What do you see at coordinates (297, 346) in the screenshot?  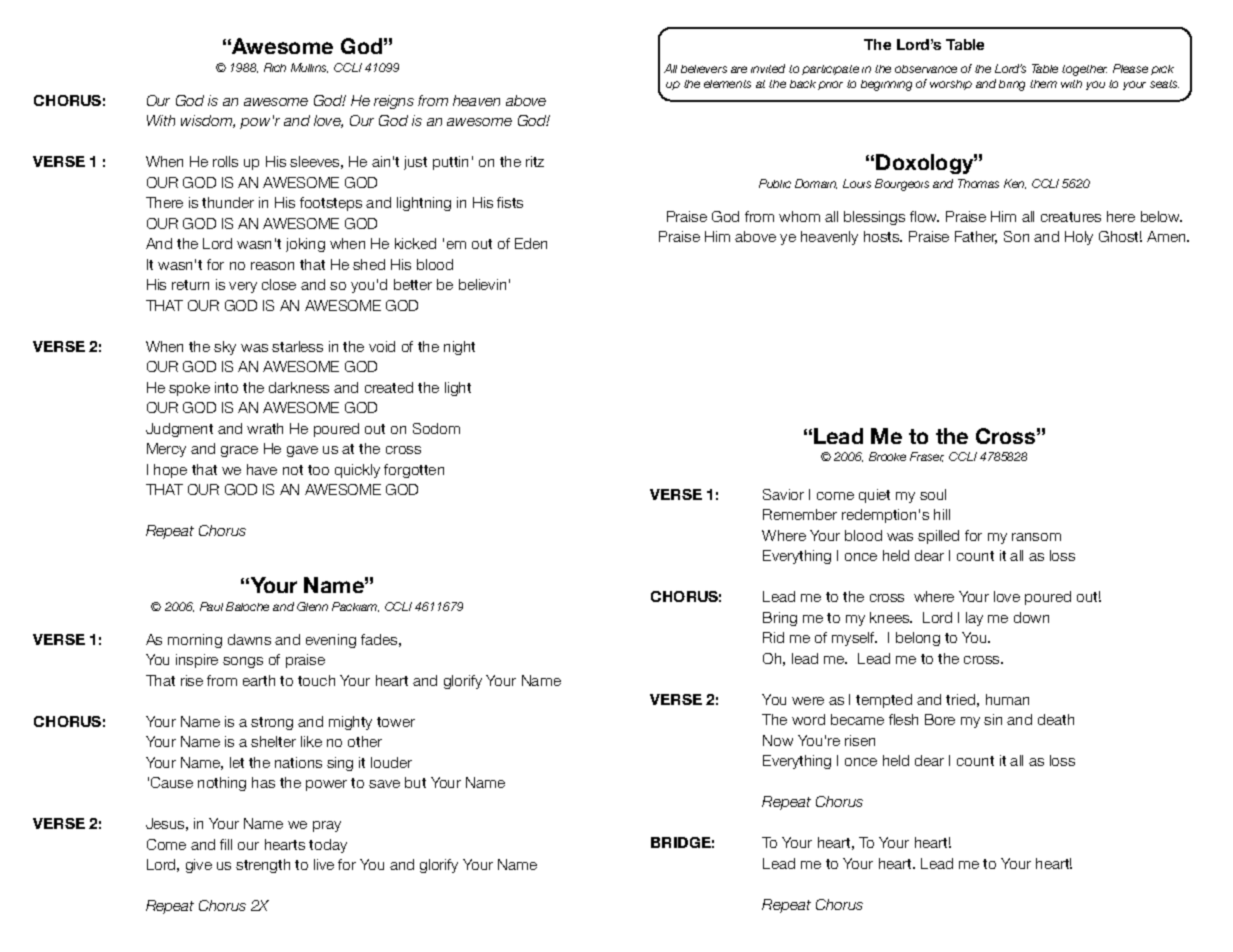 I see `starless` at bounding box center [297, 346].
